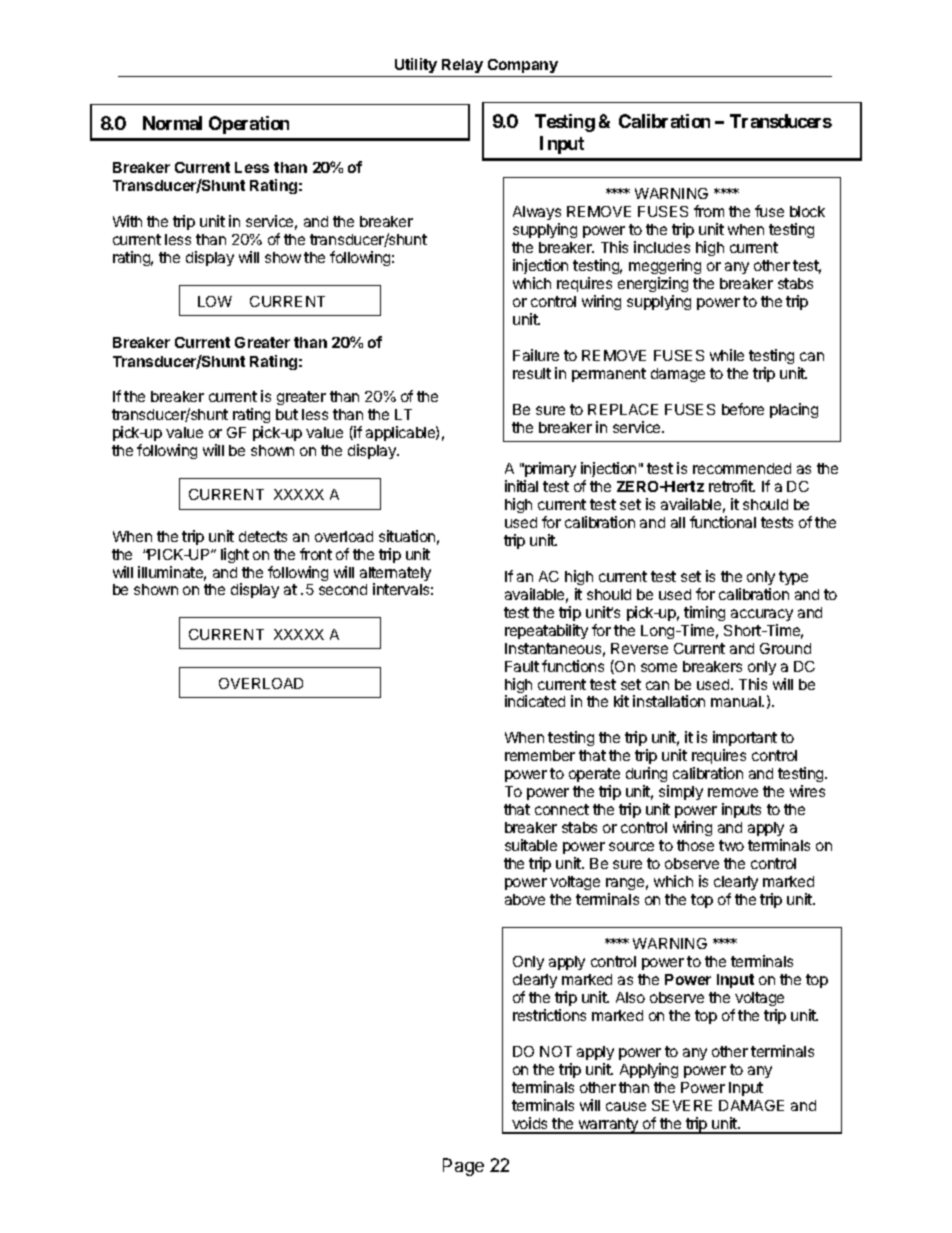 The image size is (952, 1233). Describe the element at coordinates (531, 845) in the document. I see `suitable` at that location.
